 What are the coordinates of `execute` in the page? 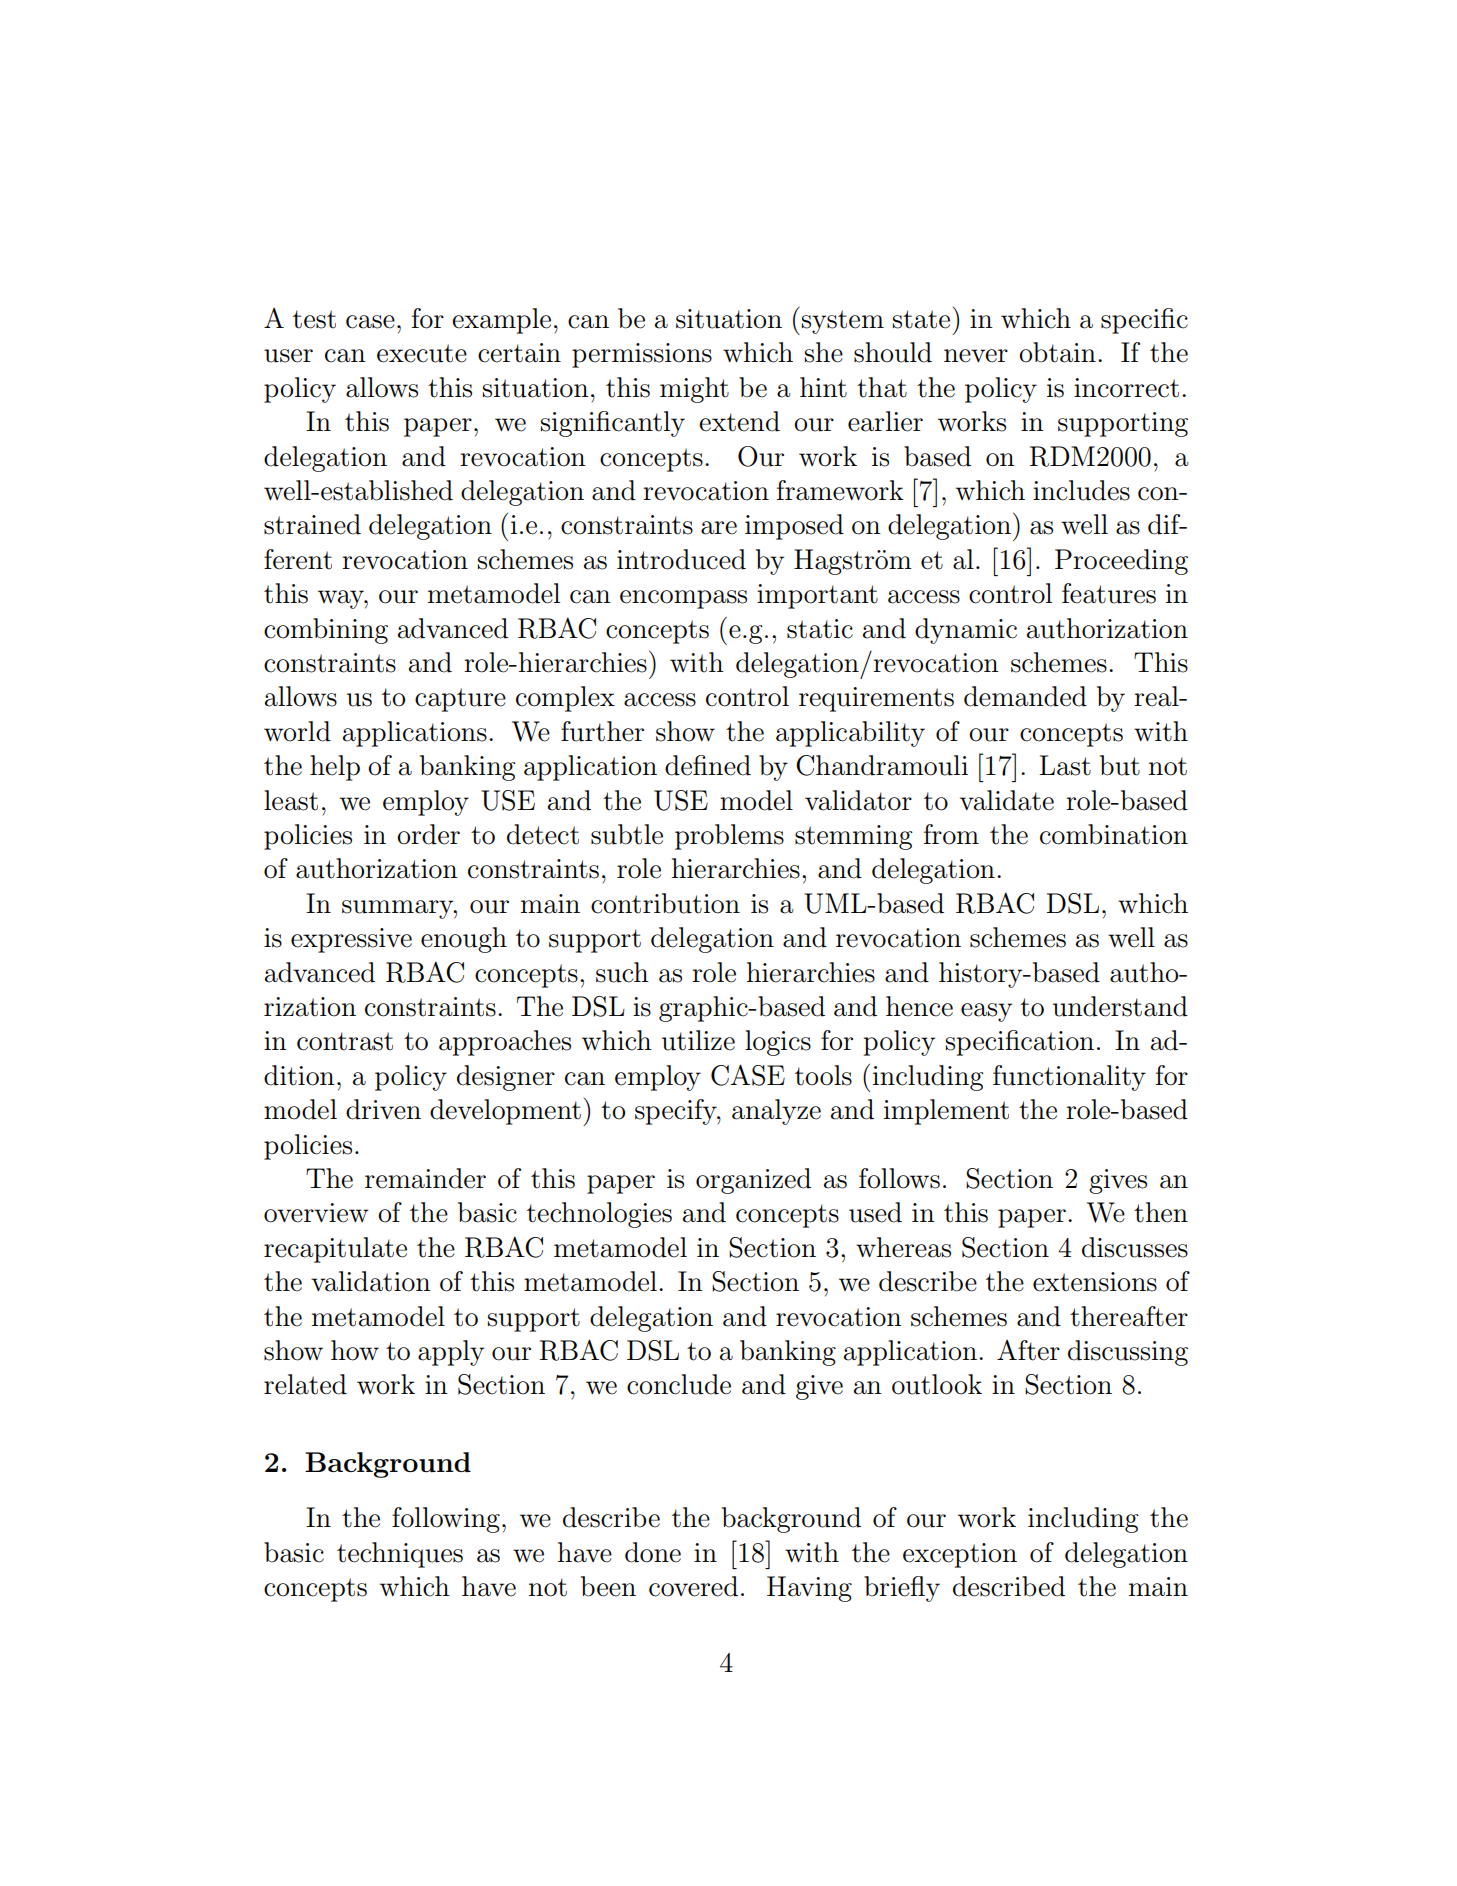 It's located at (422, 353).
